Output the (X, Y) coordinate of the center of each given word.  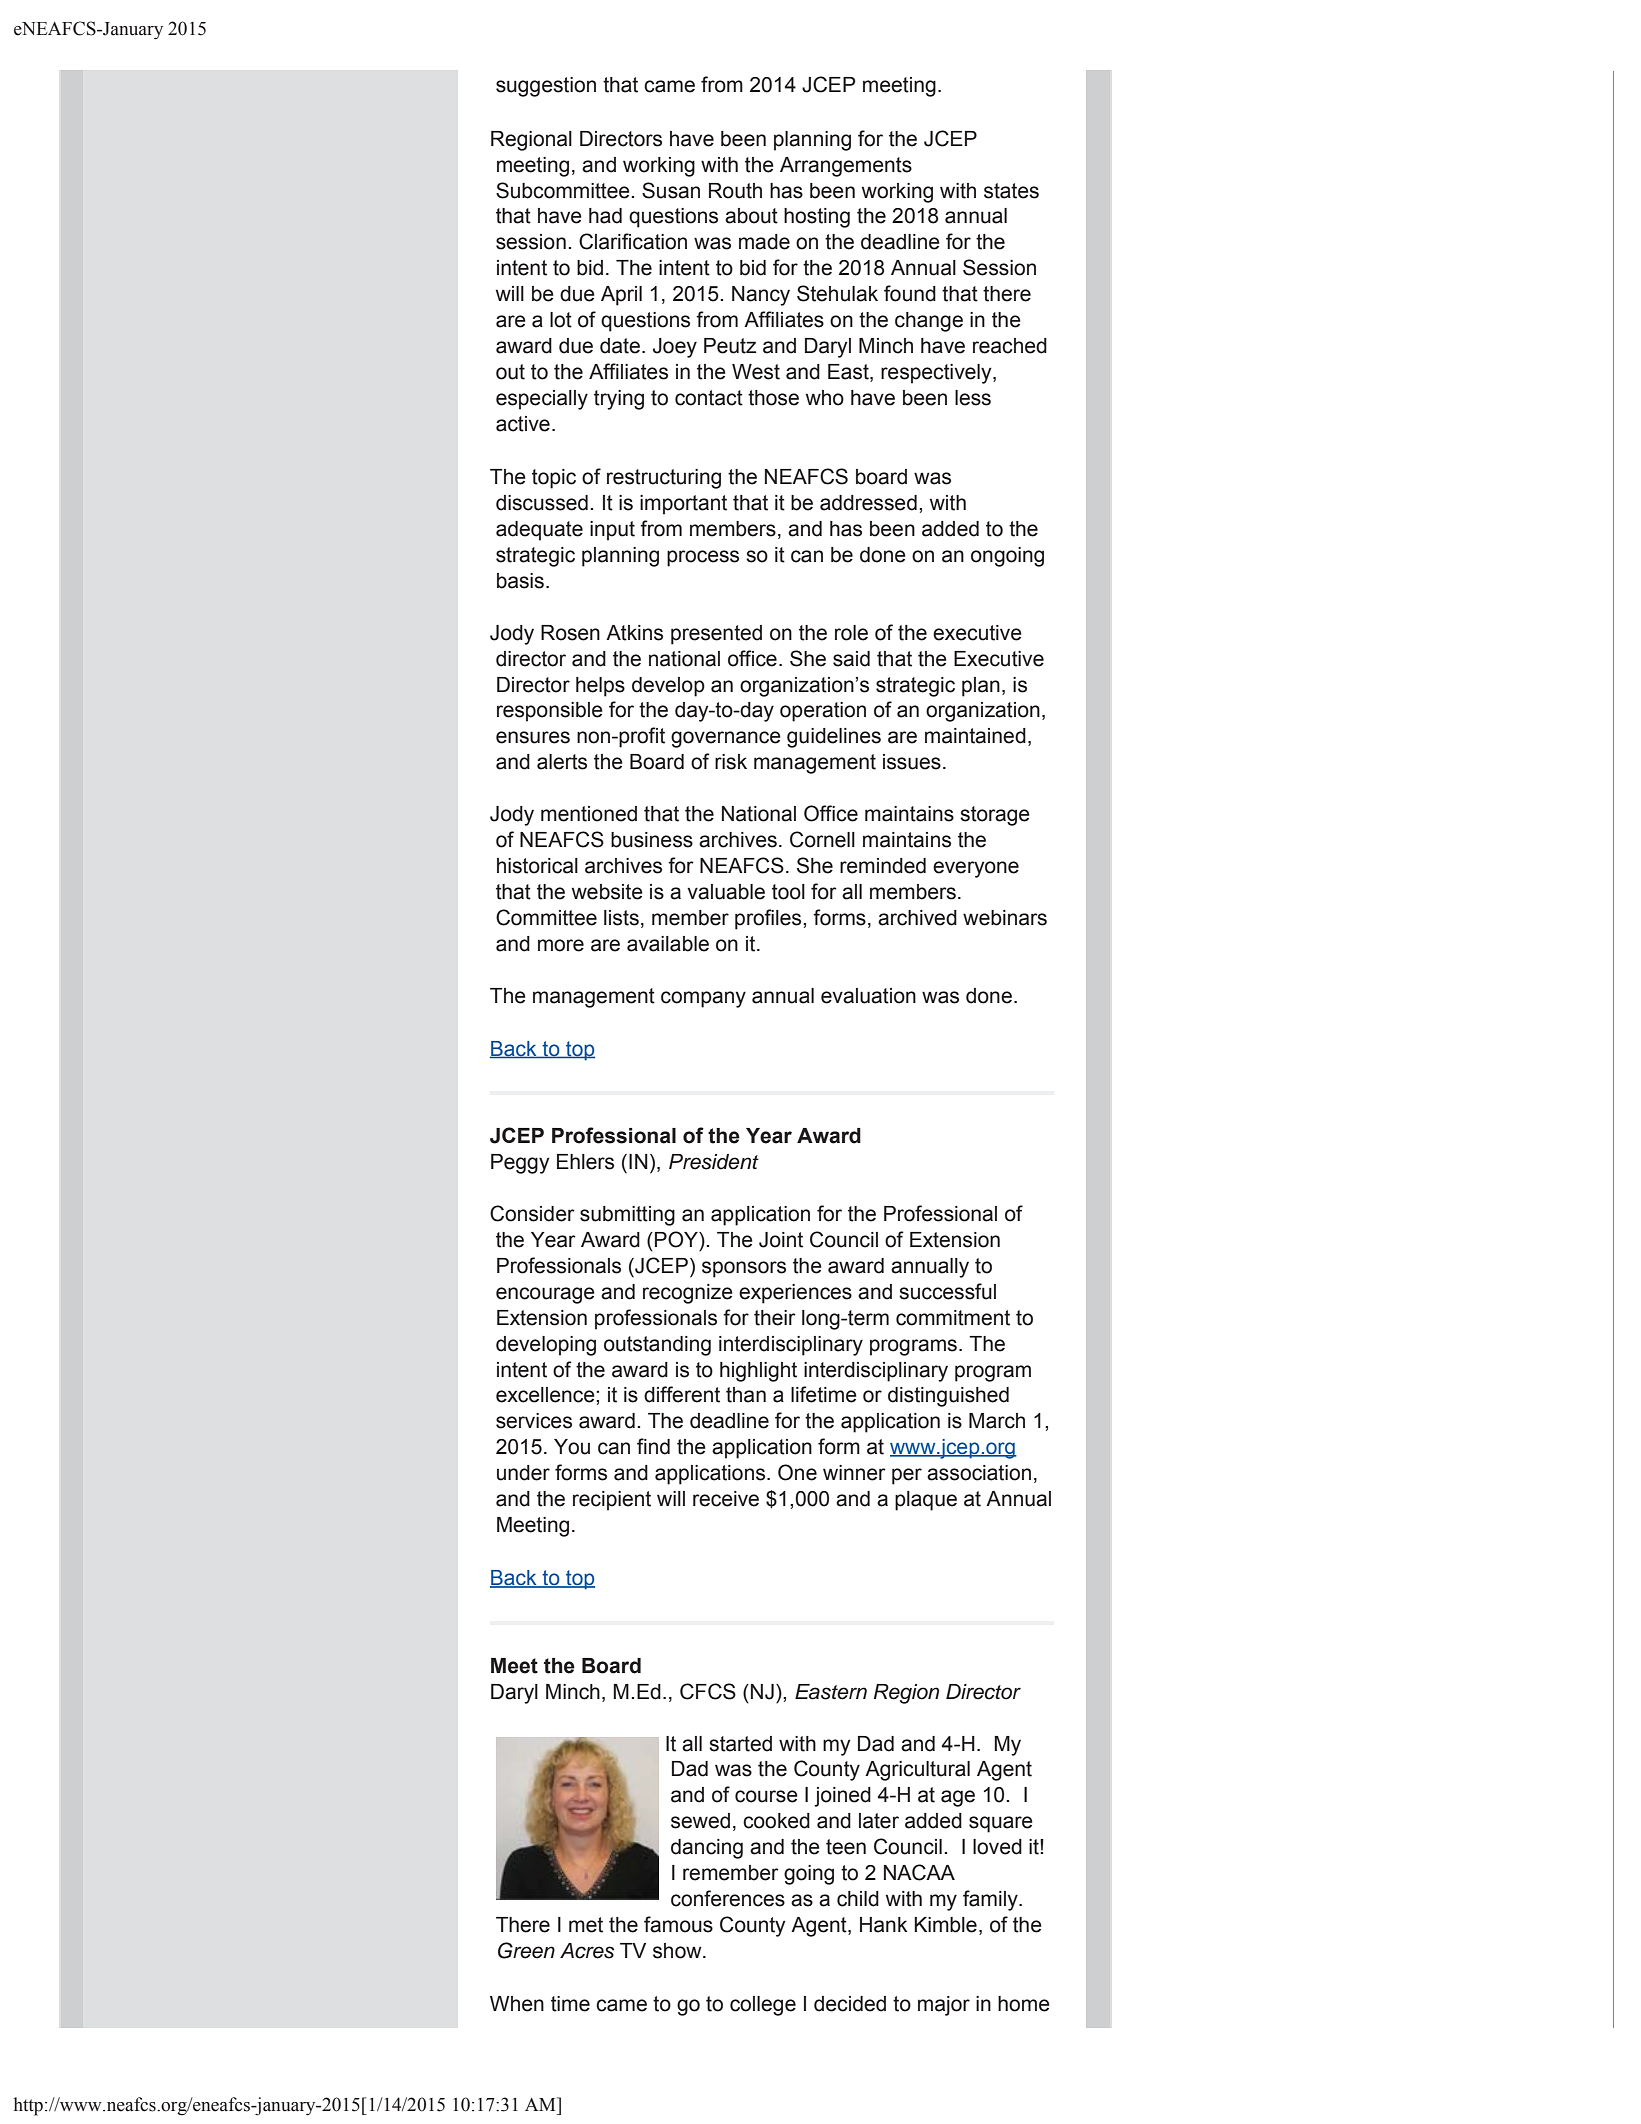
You (572, 1447)
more (561, 945)
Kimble (945, 1925)
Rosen (570, 633)
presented (716, 635)
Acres (587, 1951)
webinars (1005, 918)
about (751, 216)
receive (726, 1499)
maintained (975, 736)
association (979, 1473)
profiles (769, 919)
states (1011, 191)
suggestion (546, 87)
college (763, 2006)
